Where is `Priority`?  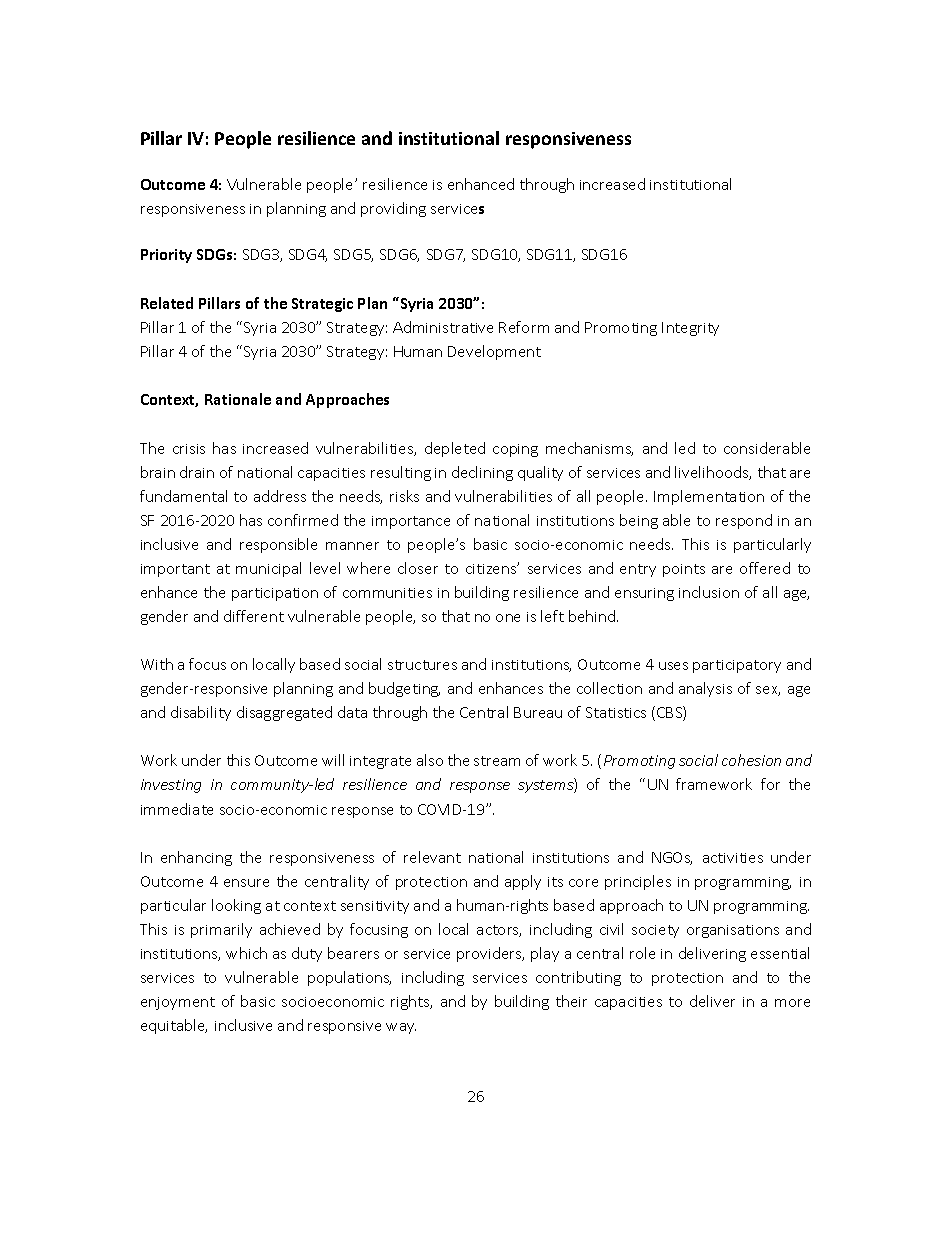 Priority is located at coordinates (166, 256).
